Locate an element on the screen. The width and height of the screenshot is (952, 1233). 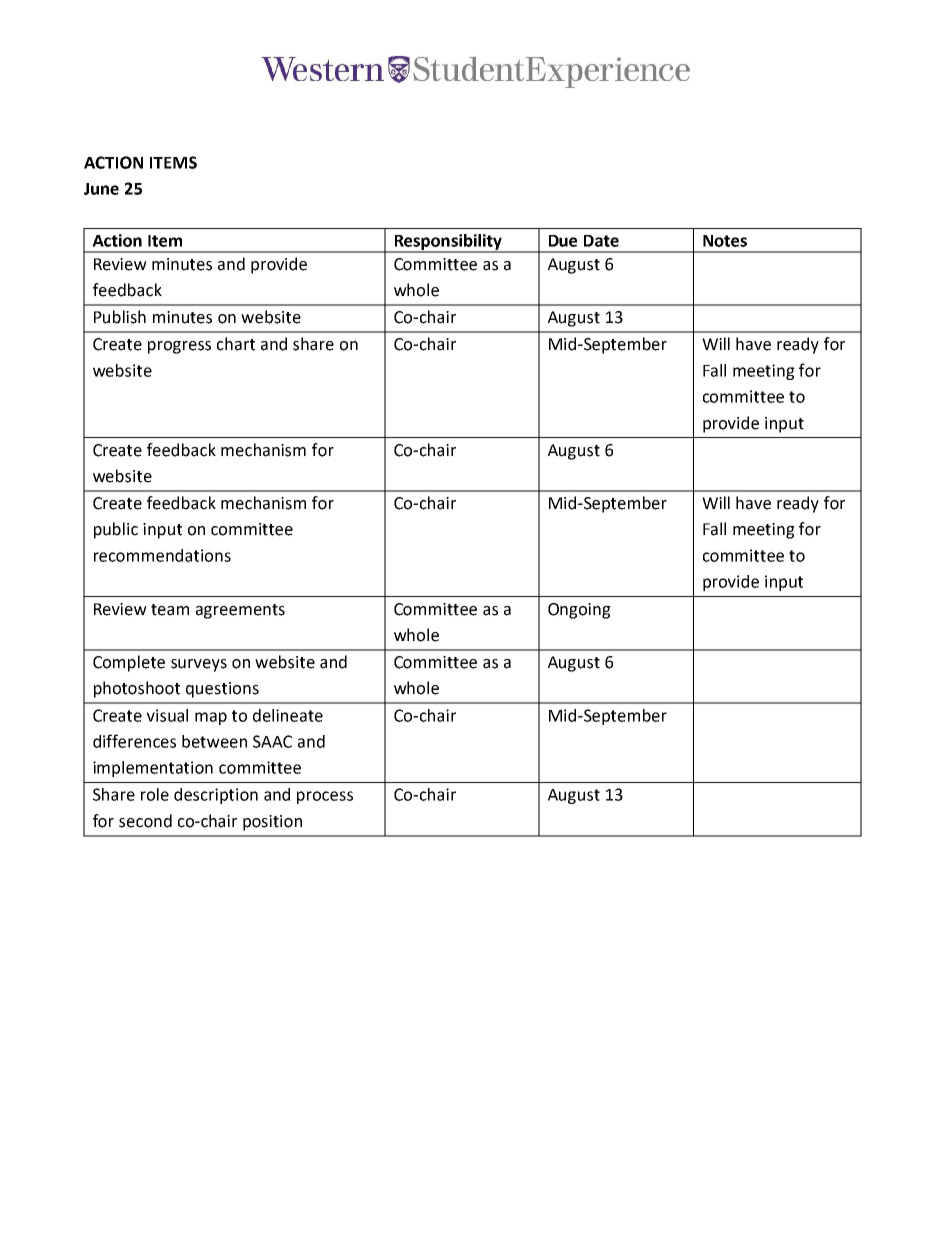
Date is located at coordinates (601, 241).
